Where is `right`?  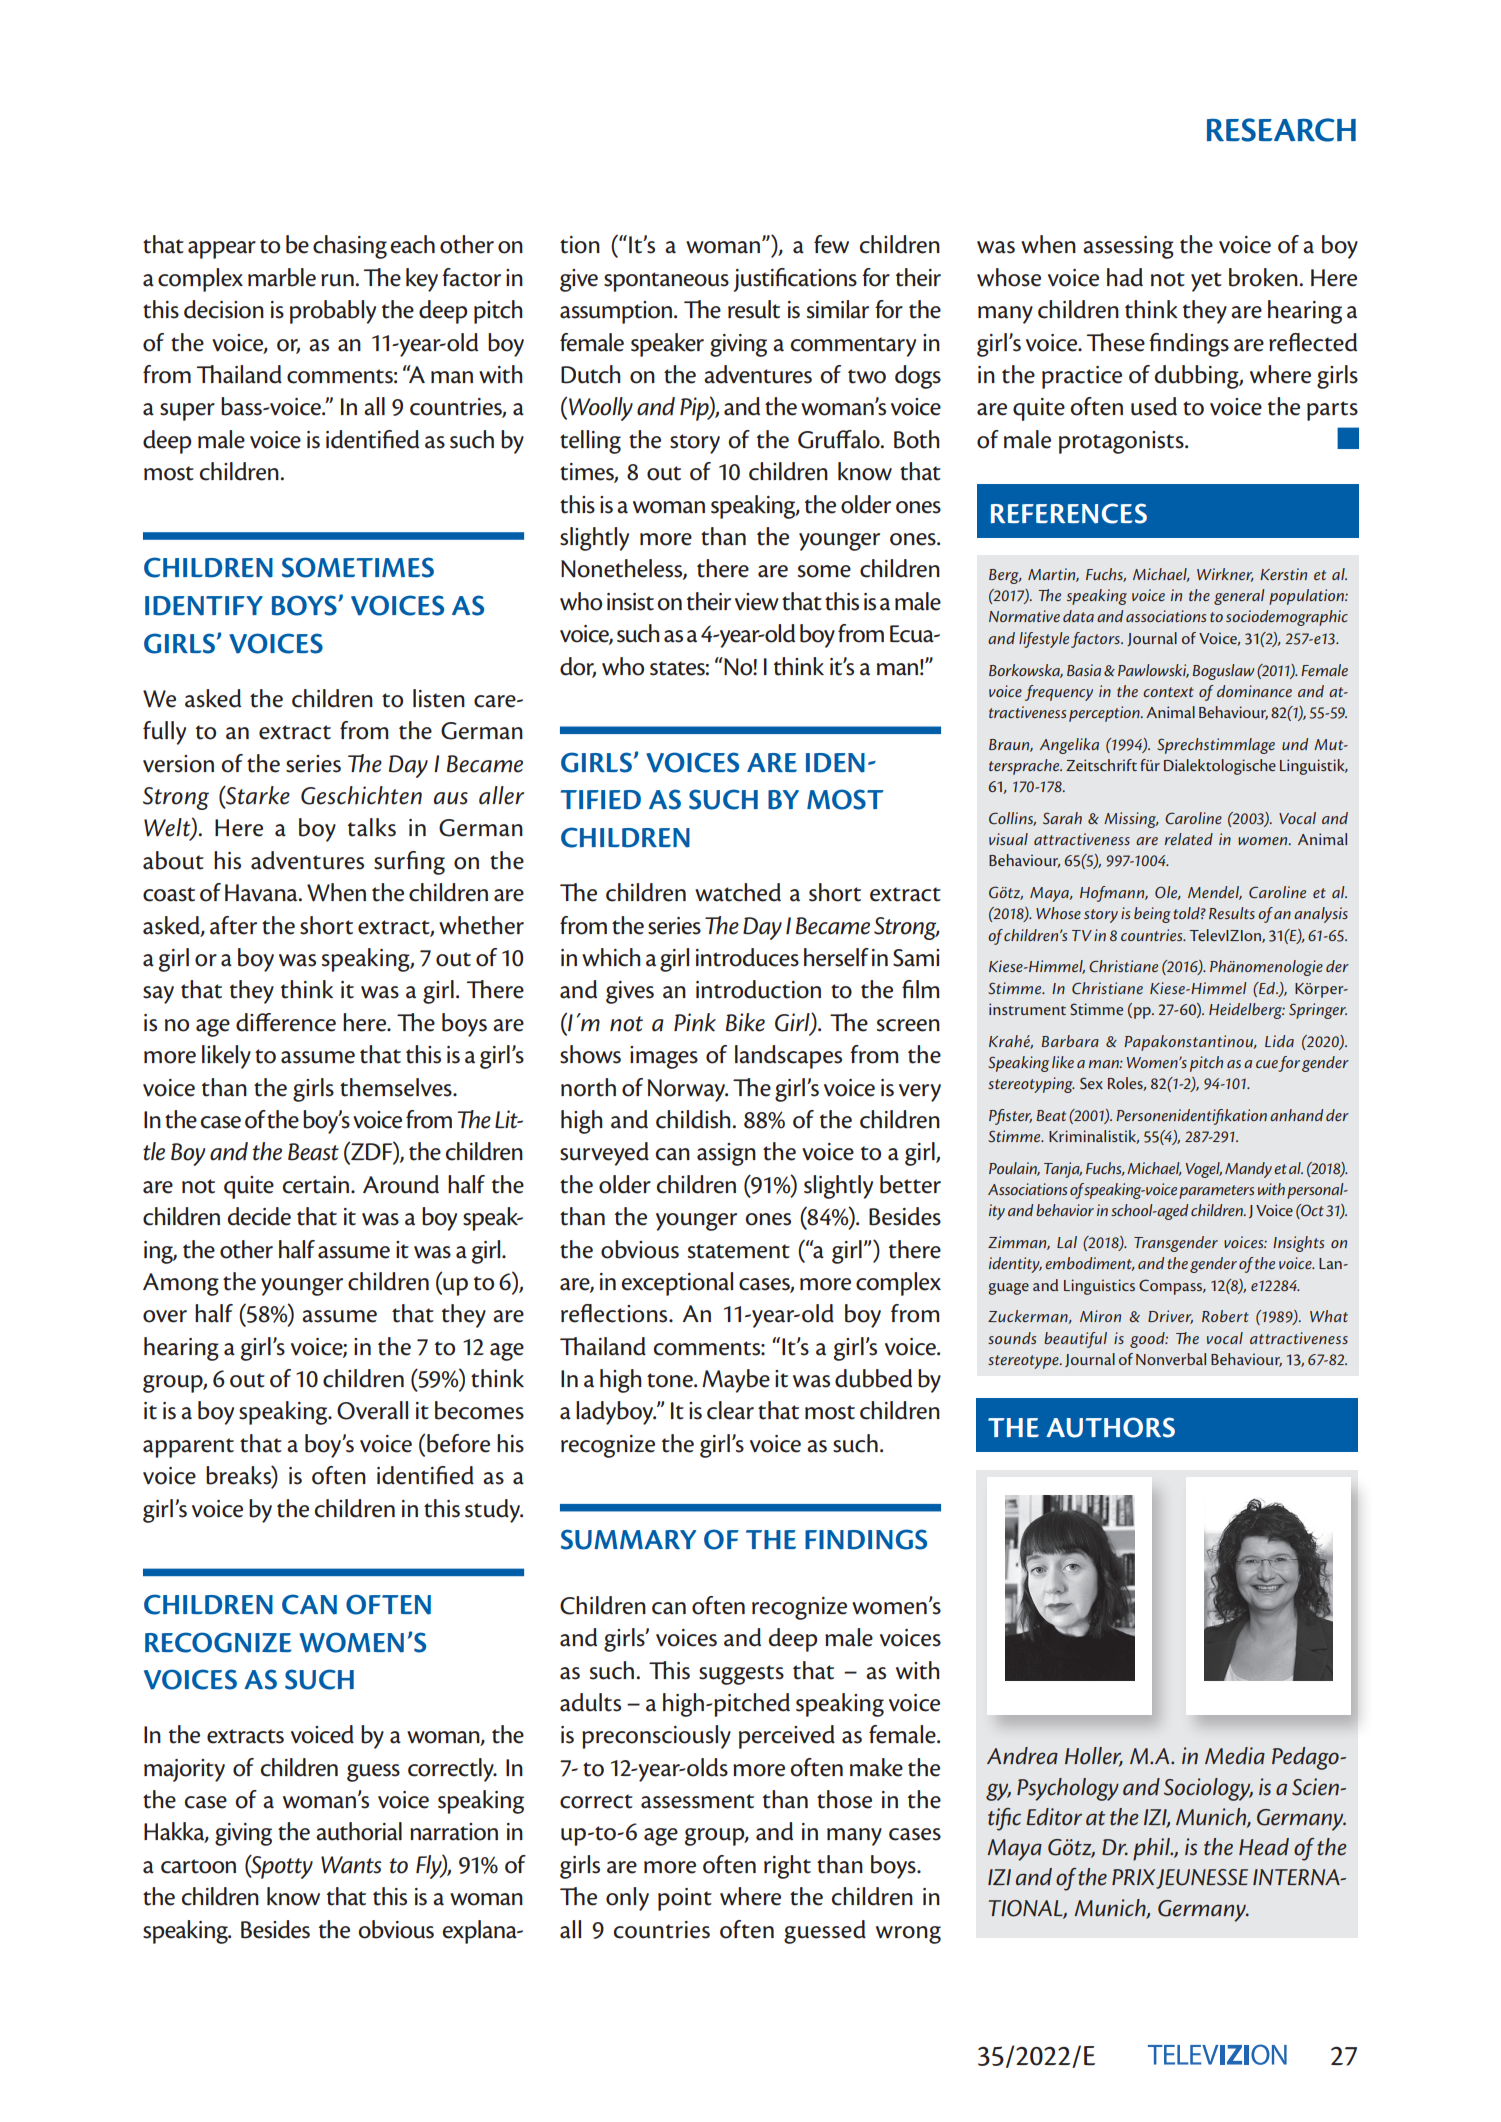
right is located at coordinates (787, 1867).
